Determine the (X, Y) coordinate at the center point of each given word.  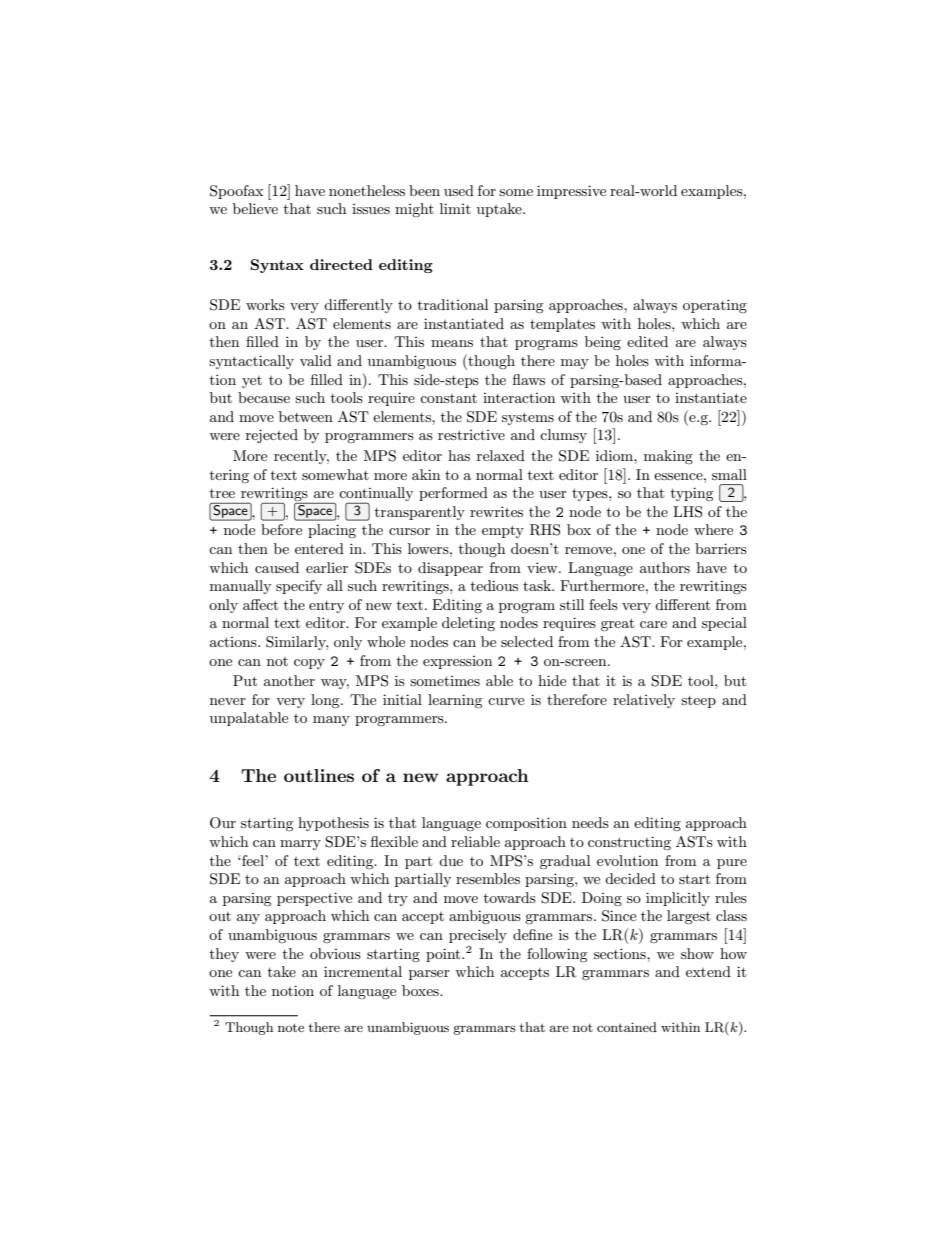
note (291, 1027)
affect (260, 604)
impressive (571, 192)
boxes (421, 990)
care (653, 624)
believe (255, 208)
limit (455, 208)
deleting (468, 624)
